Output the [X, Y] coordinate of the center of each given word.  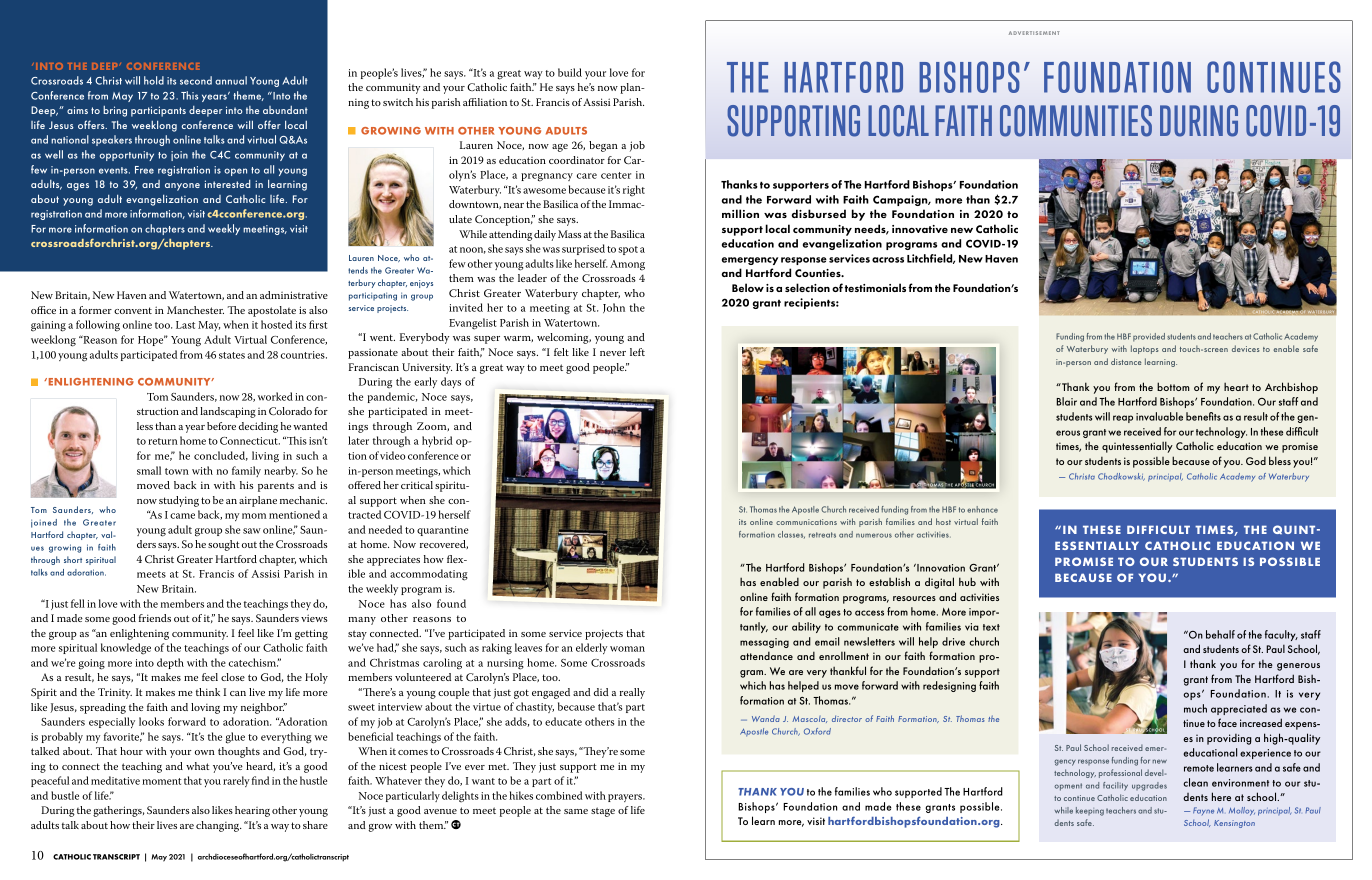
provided [1149, 337]
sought [224, 545]
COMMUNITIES [1076, 121]
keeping [1090, 811]
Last [185, 325]
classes [791, 535]
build [570, 72]
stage [603, 812]
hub [967, 581]
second [196, 80]
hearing [252, 811]
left [637, 352]
